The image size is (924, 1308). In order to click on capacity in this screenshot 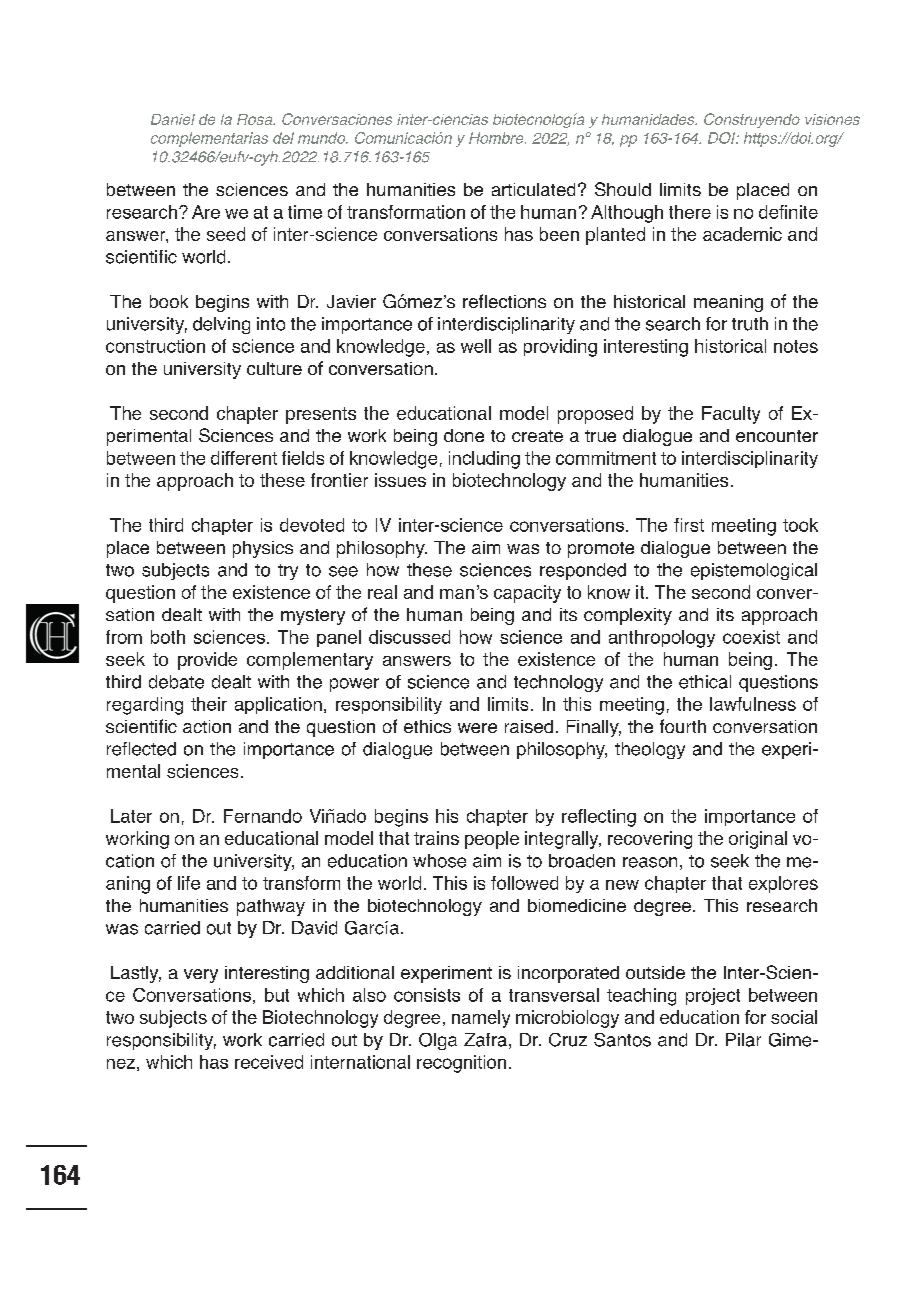, I will do `click(527, 594)`.
